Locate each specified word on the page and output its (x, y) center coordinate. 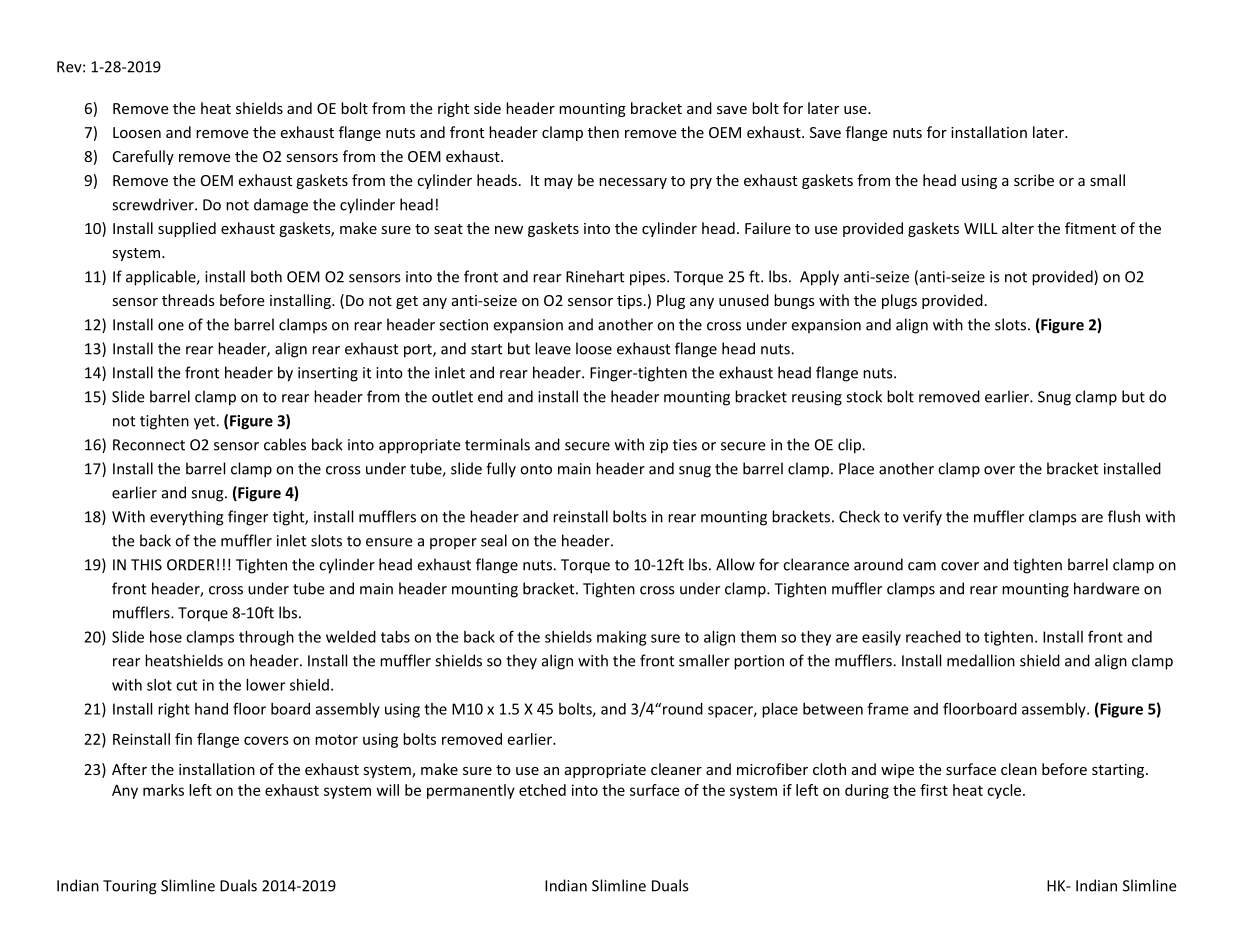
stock (864, 396)
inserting (328, 374)
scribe (1034, 180)
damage (281, 206)
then (603, 132)
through (266, 638)
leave (553, 348)
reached (933, 637)
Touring (130, 887)
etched (542, 790)
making (621, 638)
